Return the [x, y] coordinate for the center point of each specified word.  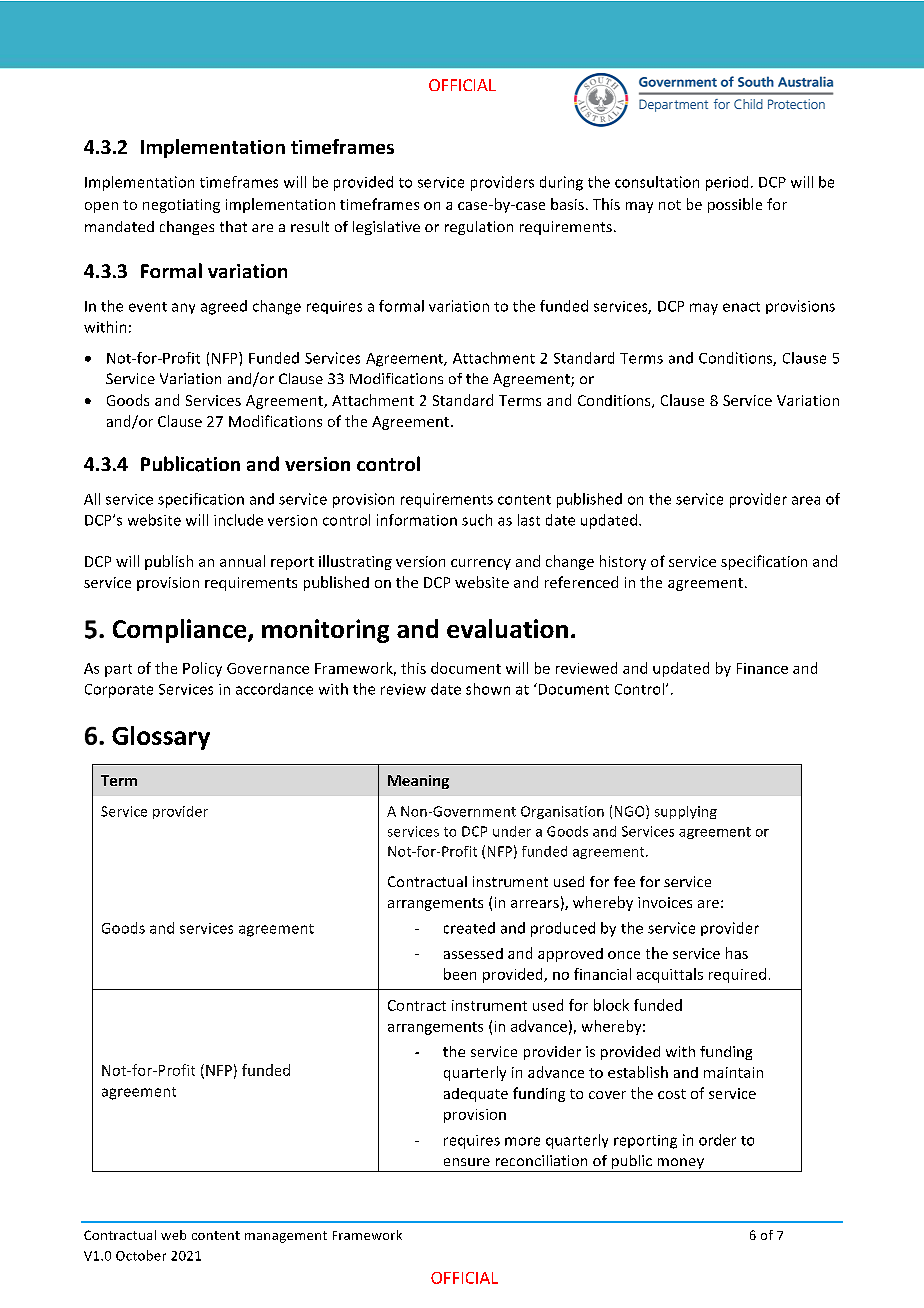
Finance [762, 668]
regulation [479, 228]
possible [735, 205]
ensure [467, 1162]
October [141, 1255]
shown [488, 689]
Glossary [161, 738]
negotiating [181, 206]
